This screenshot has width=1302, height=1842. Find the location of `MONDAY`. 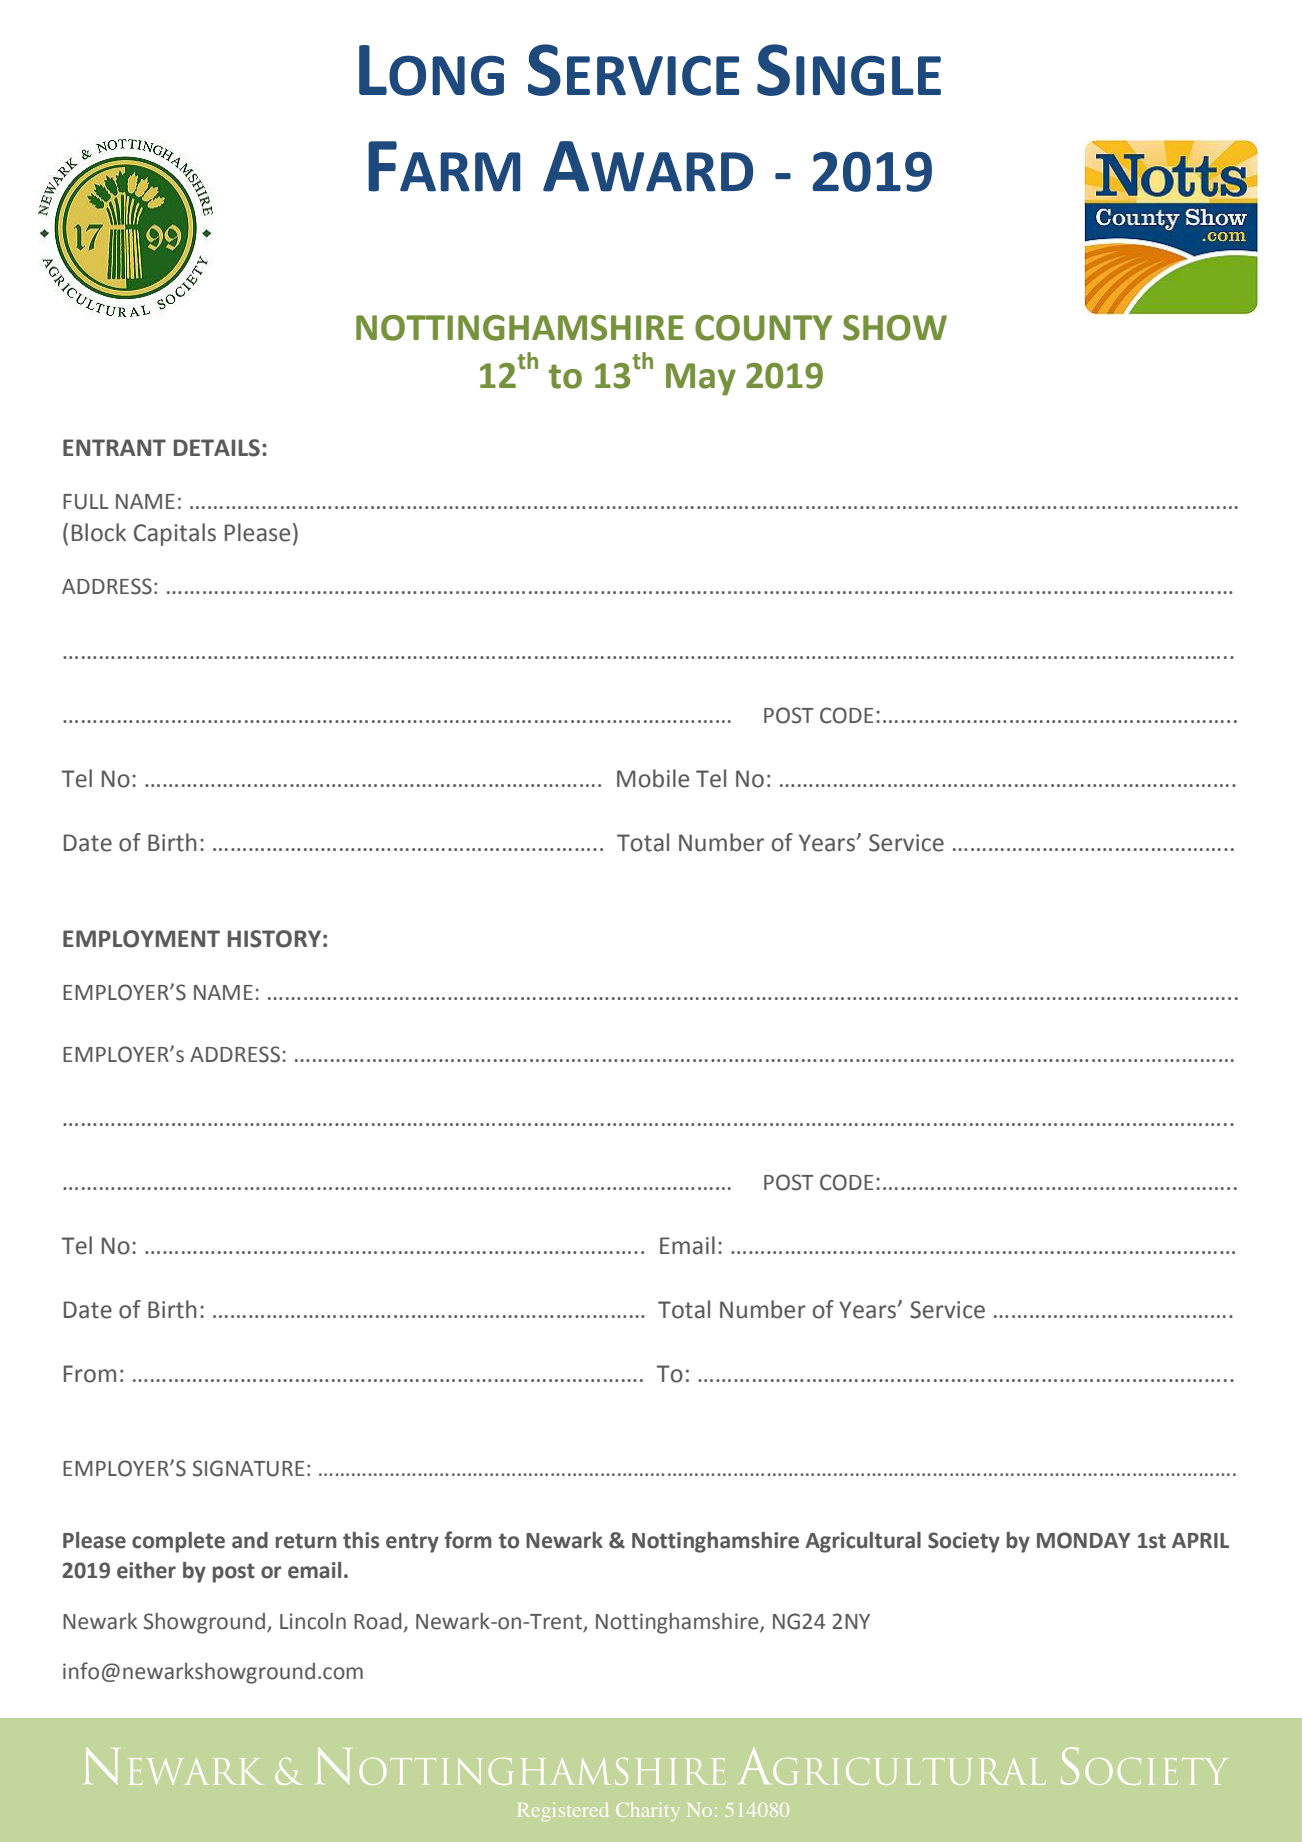

MONDAY is located at coordinates (1084, 1540).
